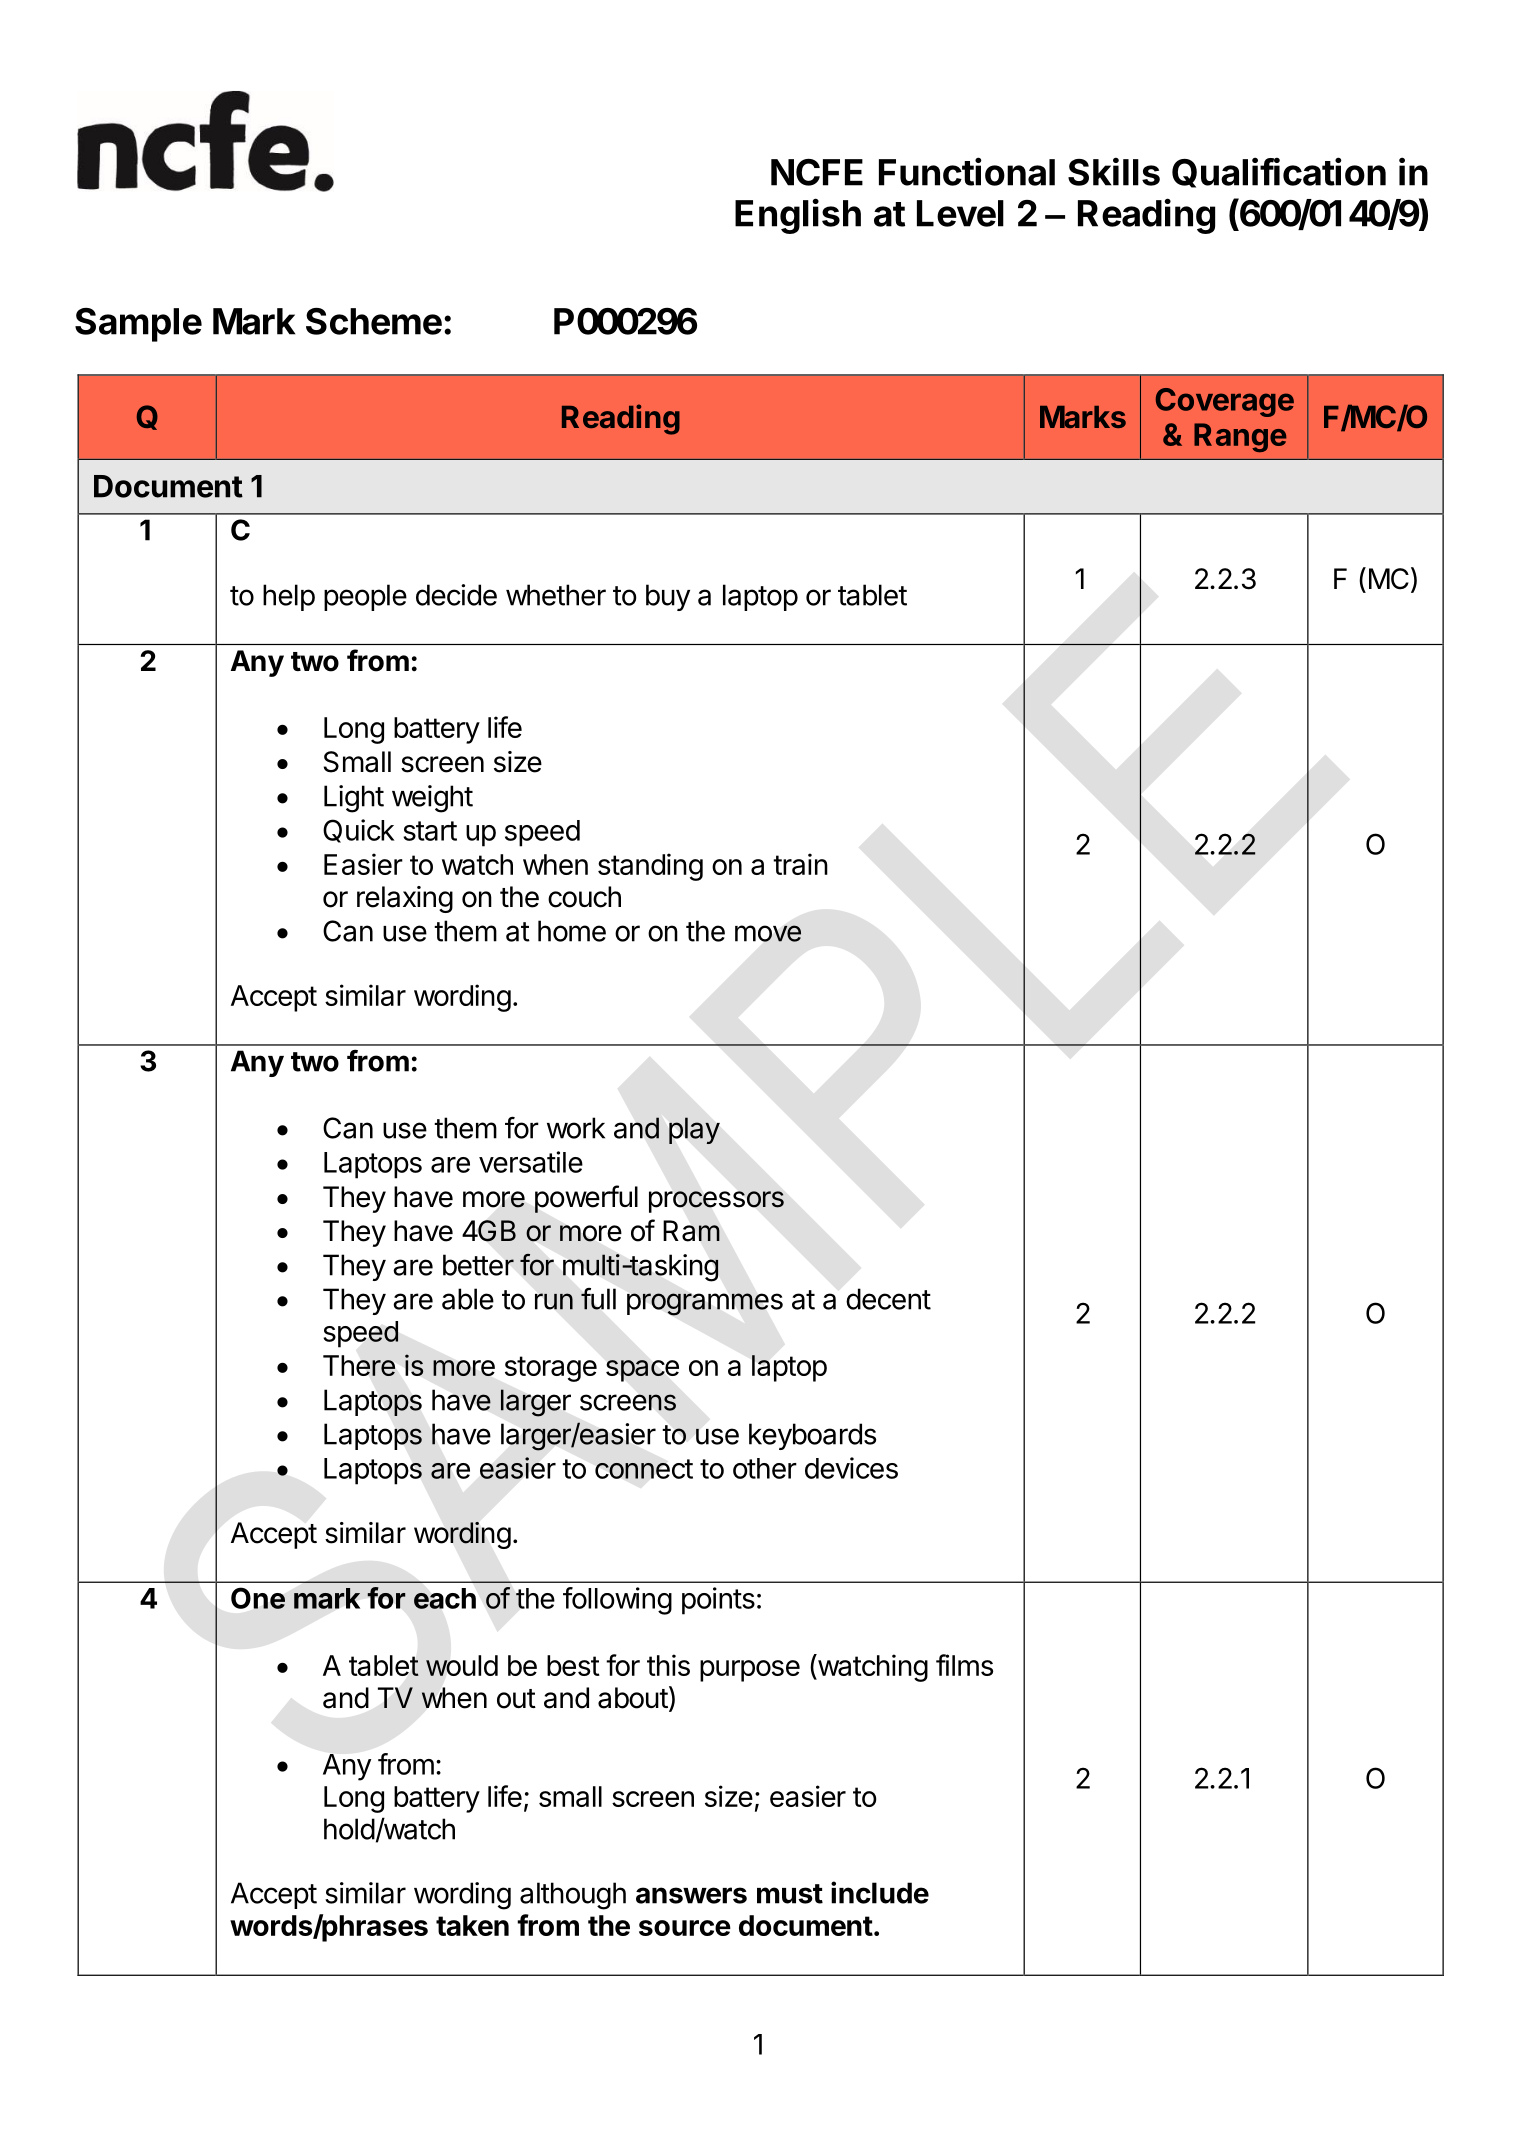  Describe the element at coordinates (851, 1468) in the page. I see `devices` at that location.
